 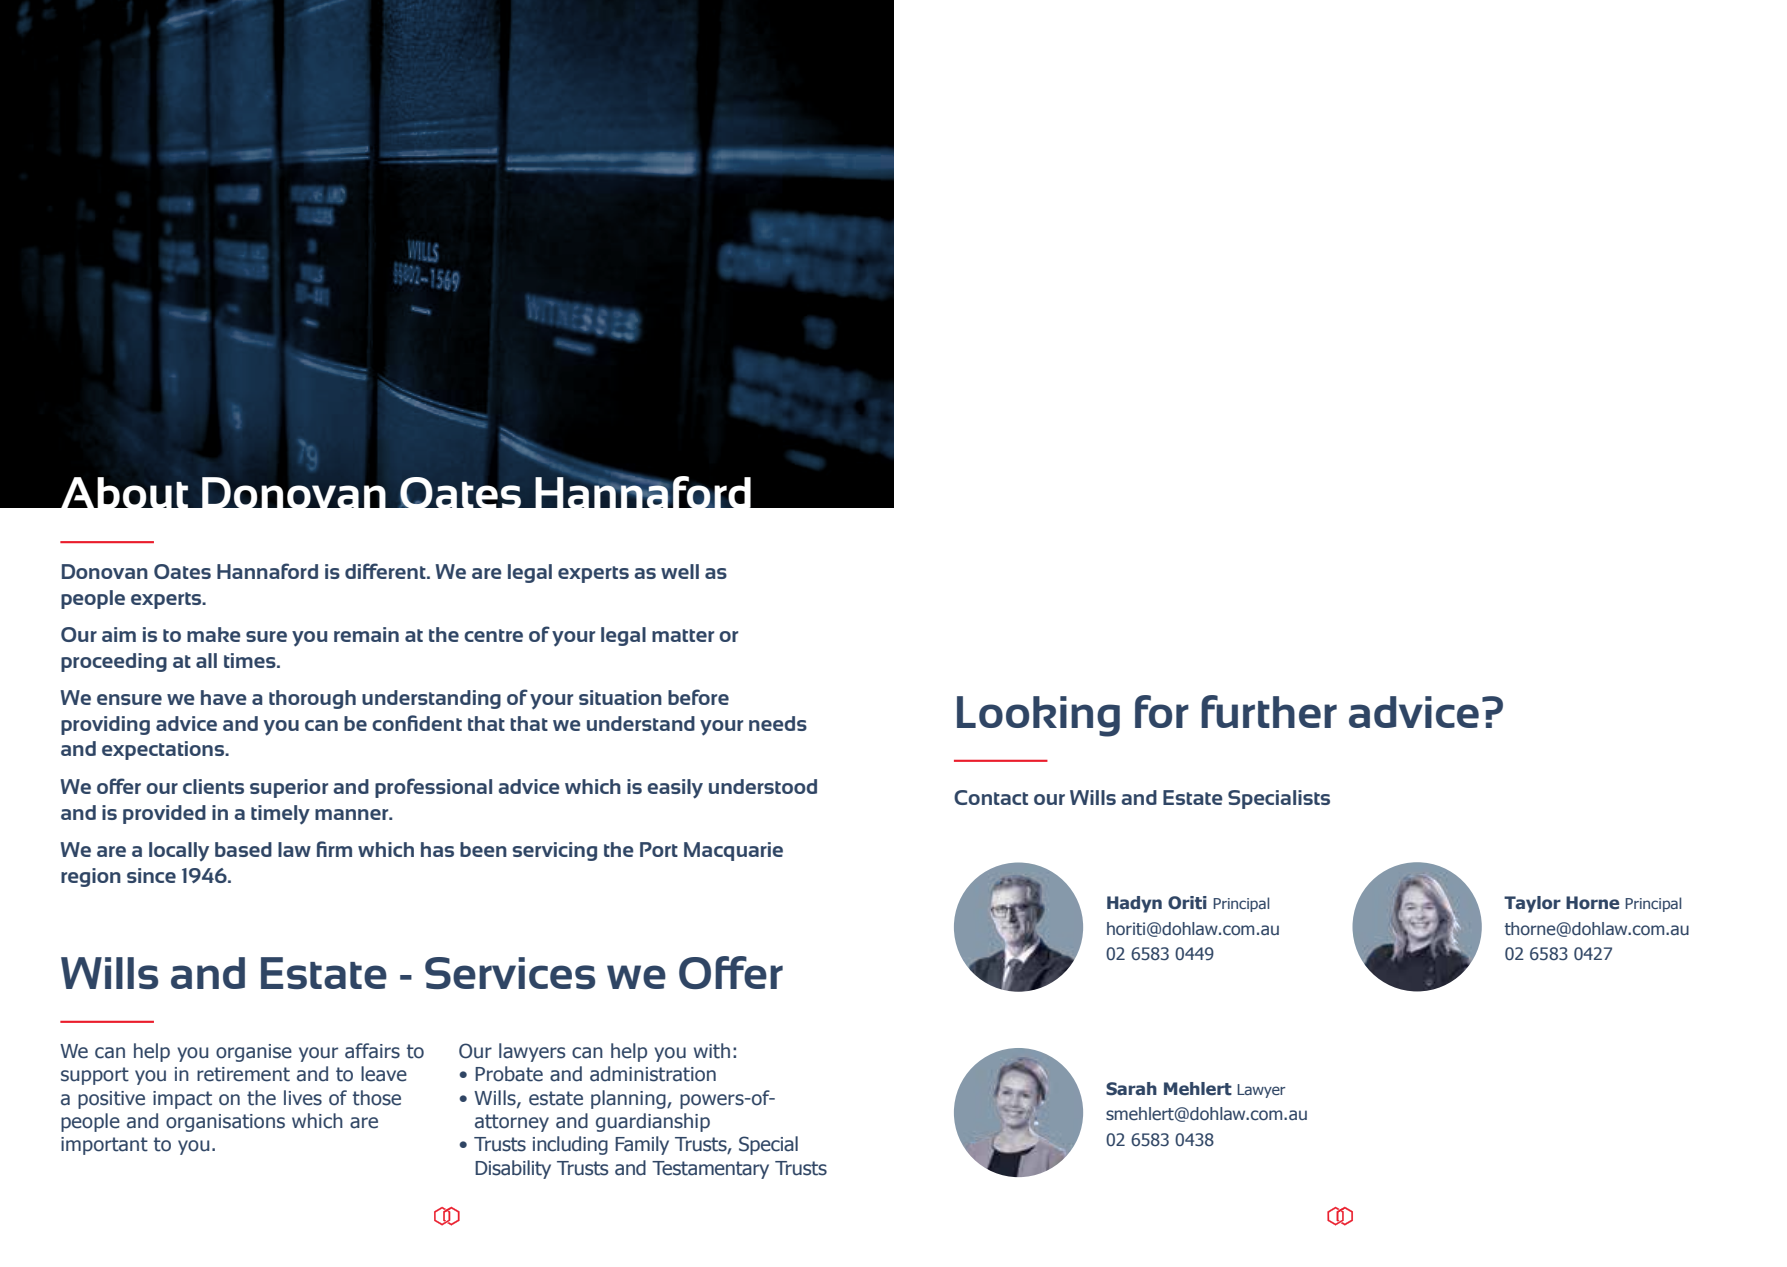 What do you see at coordinates (1269, 711) in the page?
I see `further` at bounding box center [1269, 711].
